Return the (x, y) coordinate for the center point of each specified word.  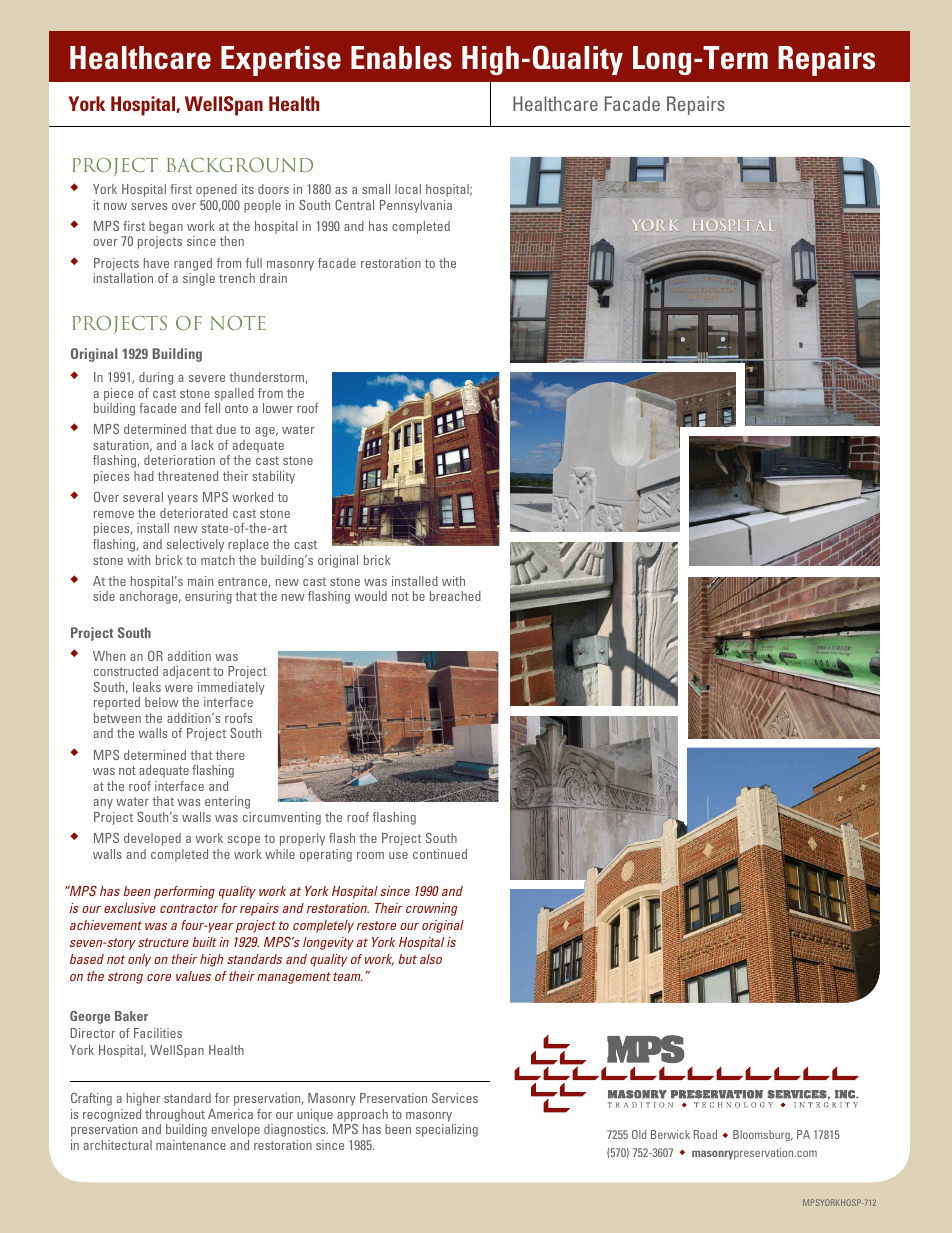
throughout (175, 1115)
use (398, 855)
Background (240, 165)
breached (455, 596)
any (103, 804)
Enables (401, 58)
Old (639, 1134)
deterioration (179, 460)
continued (440, 854)
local (408, 189)
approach (362, 1115)
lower (278, 408)
